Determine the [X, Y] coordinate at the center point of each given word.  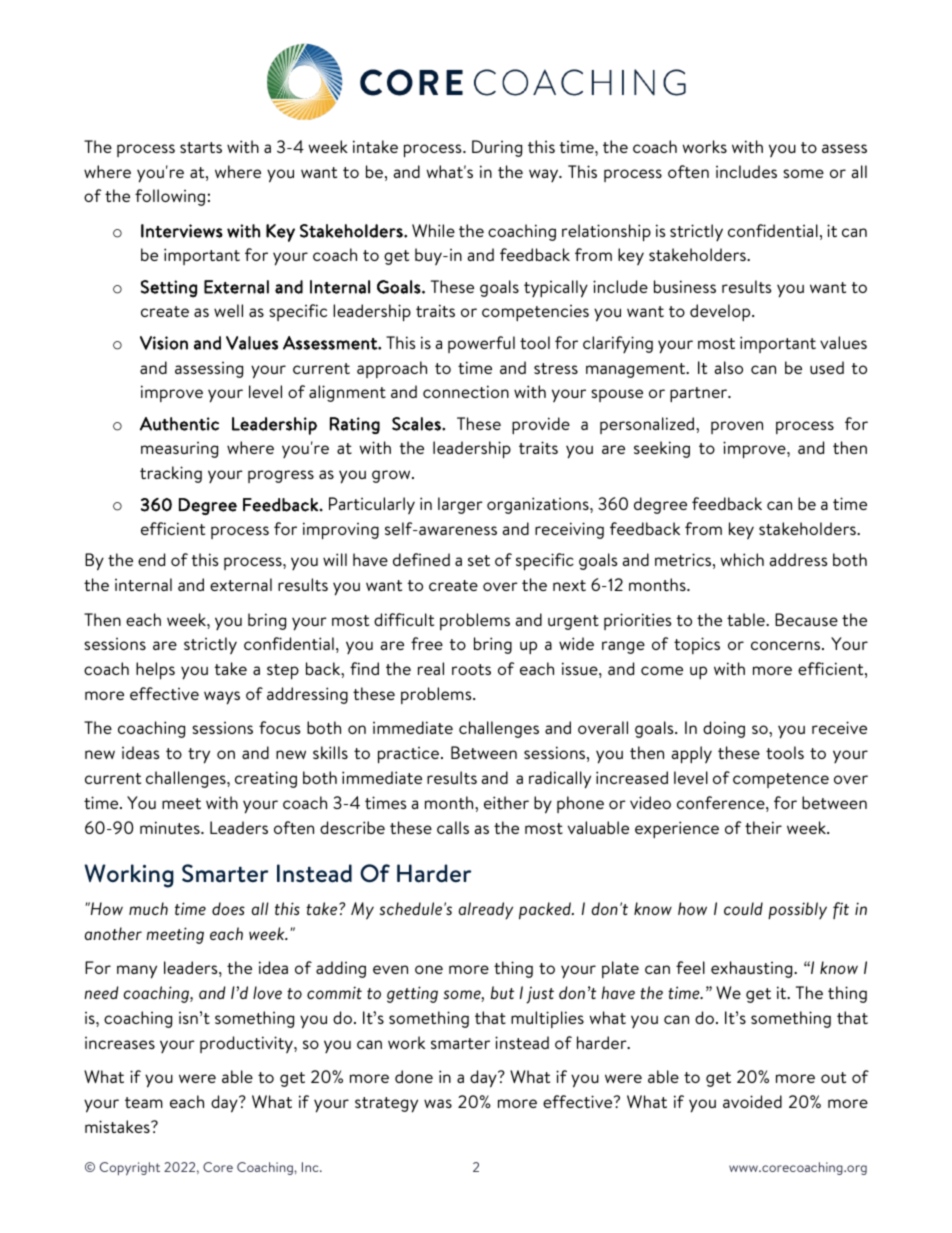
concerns [787, 645]
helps [155, 671]
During [497, 148]
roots [471, 669]
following [170, 197]
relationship [606, 233]
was [438, 1103]
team [144, 1102]
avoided [752, 1101]
